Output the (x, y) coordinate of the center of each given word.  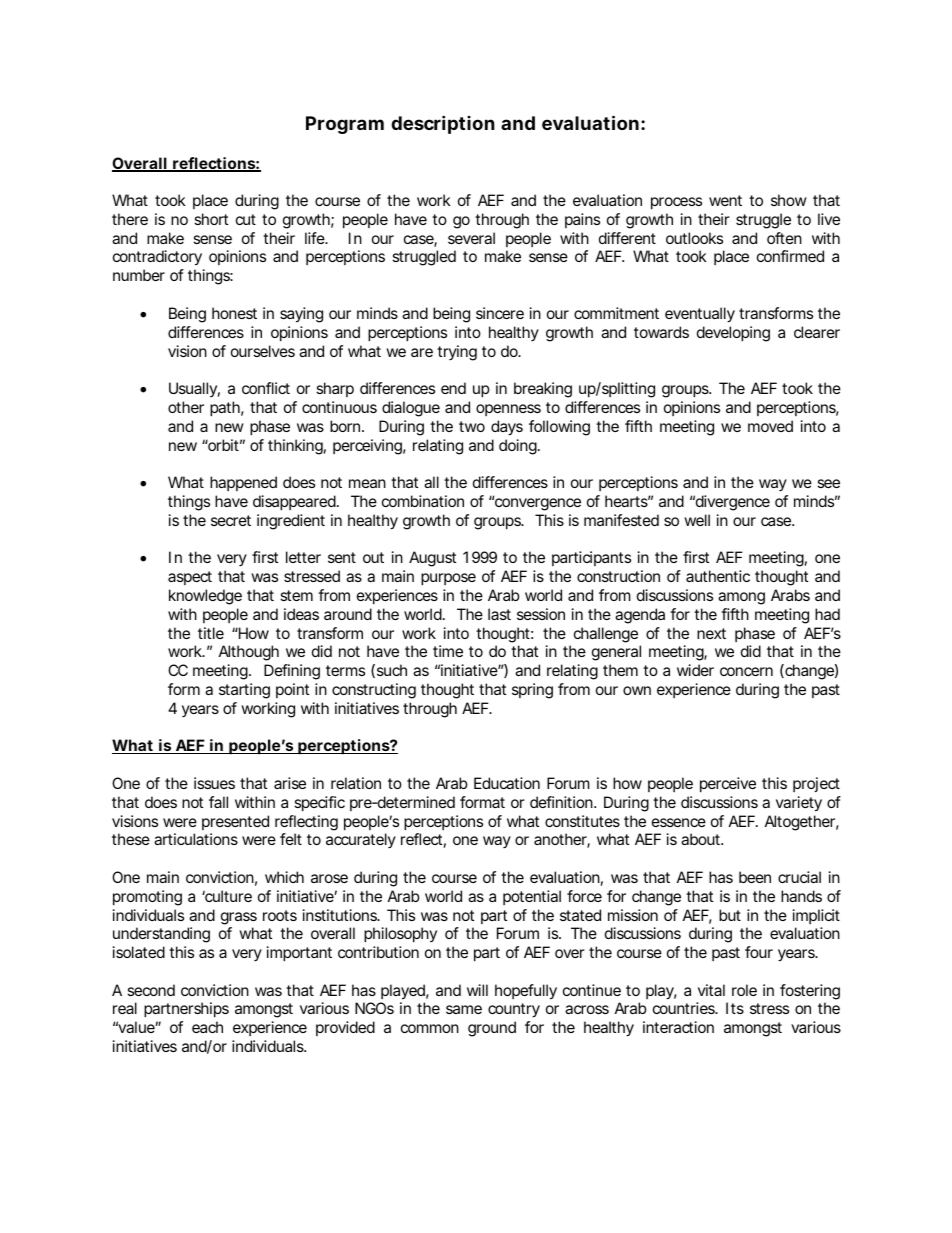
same (464, 1009)
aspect (190, 578)
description (443, 124)
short (211, 219)
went (725, 200)
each (207, 1027)
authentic (718, 576)
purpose (448, 579)
